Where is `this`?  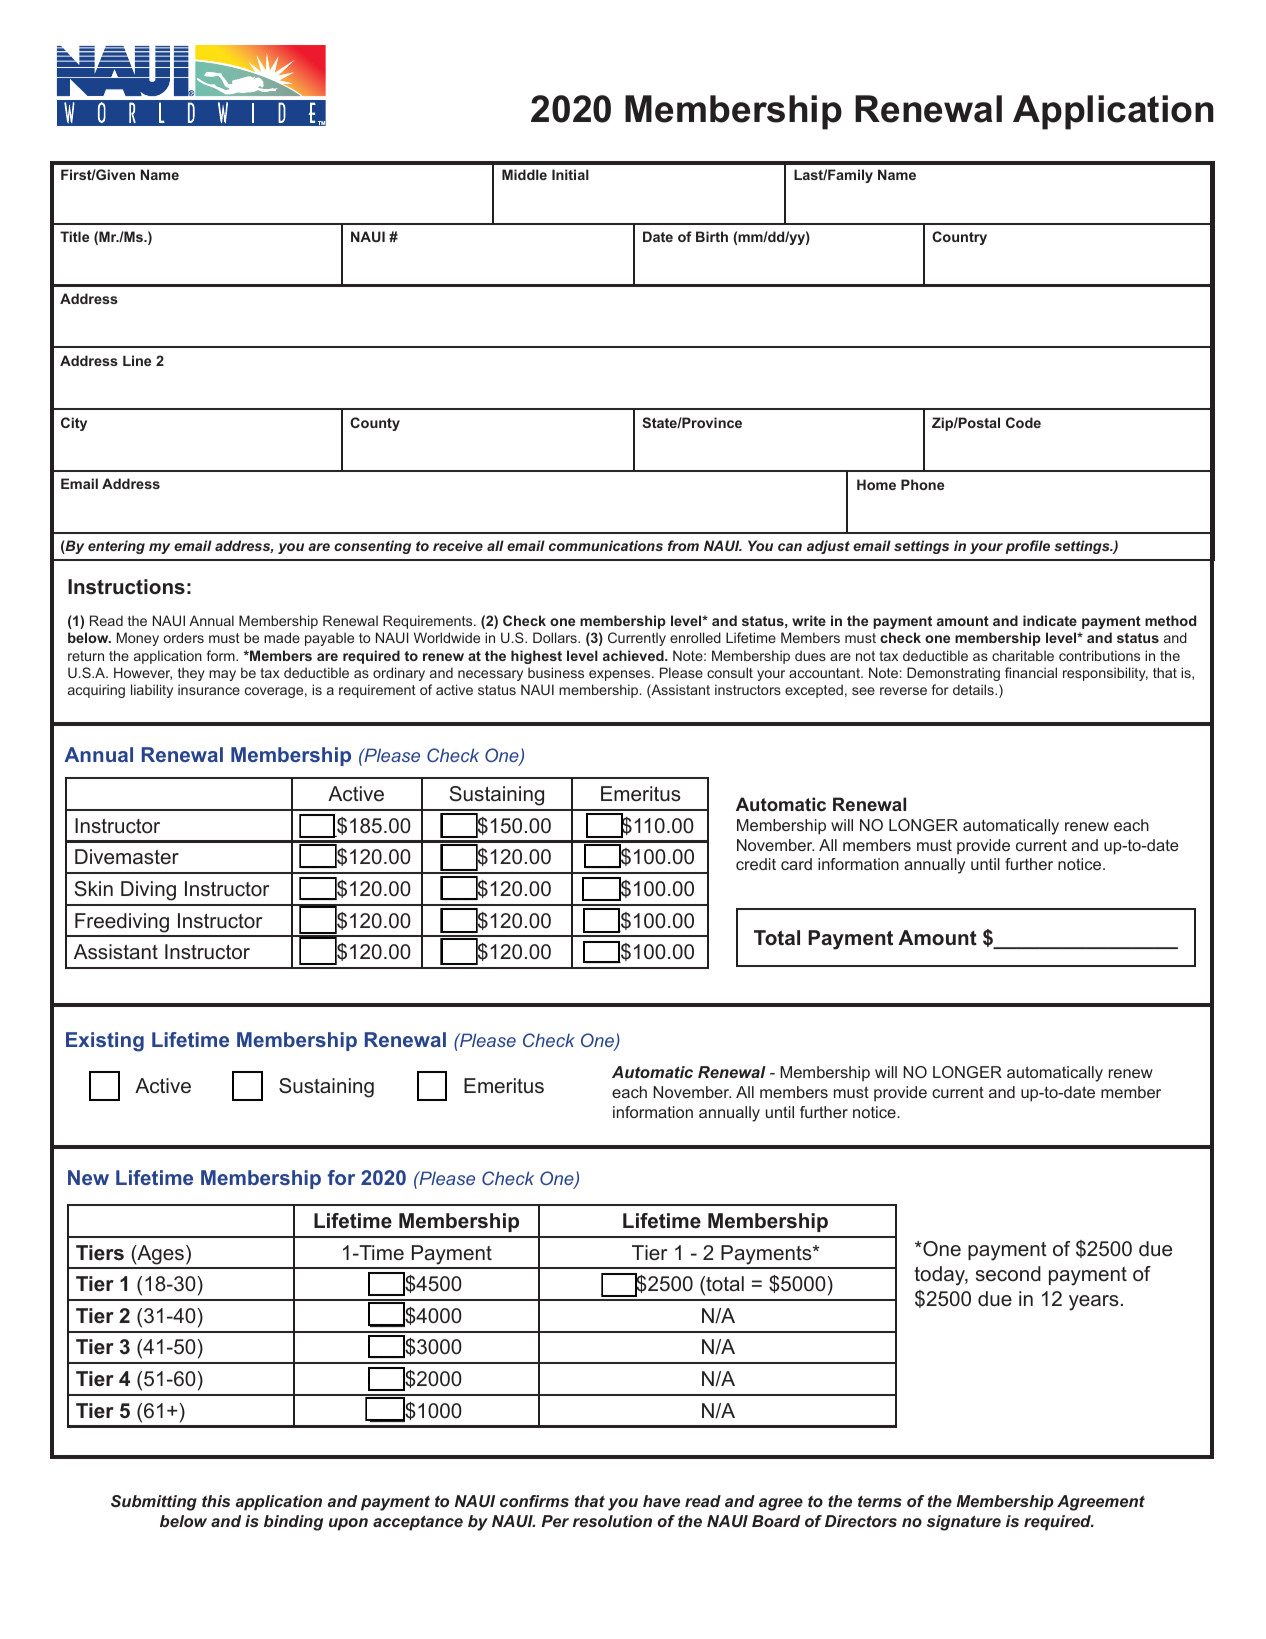 this is located at coordinates (216, 1501).
